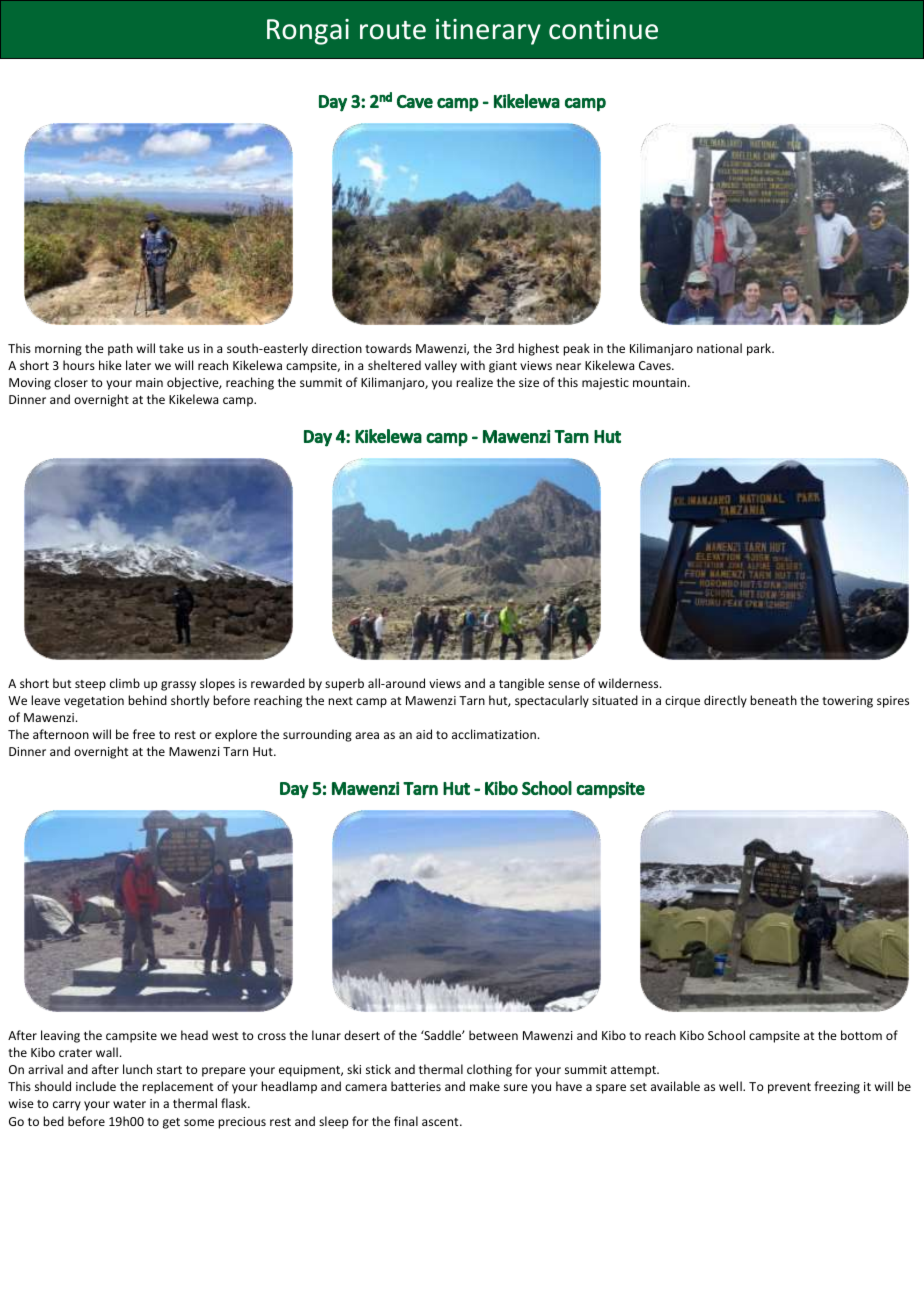  What do you see at coordinates (473, 365) in the screenshot?
I see `with` at bounding box center [473, 365].
